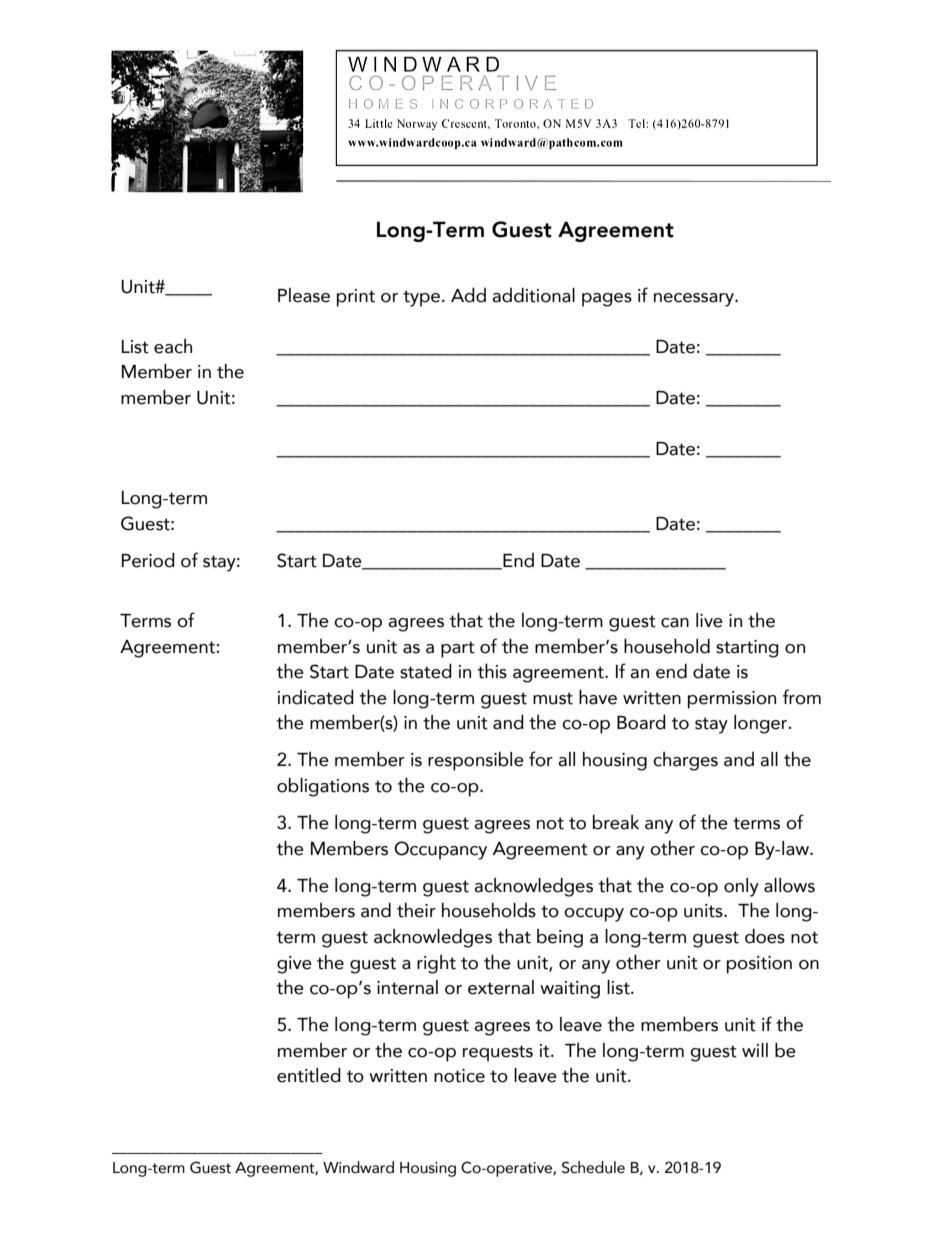 The height and width of the image is (1233, 952). I want to click on obligations, so click(323, 787).
